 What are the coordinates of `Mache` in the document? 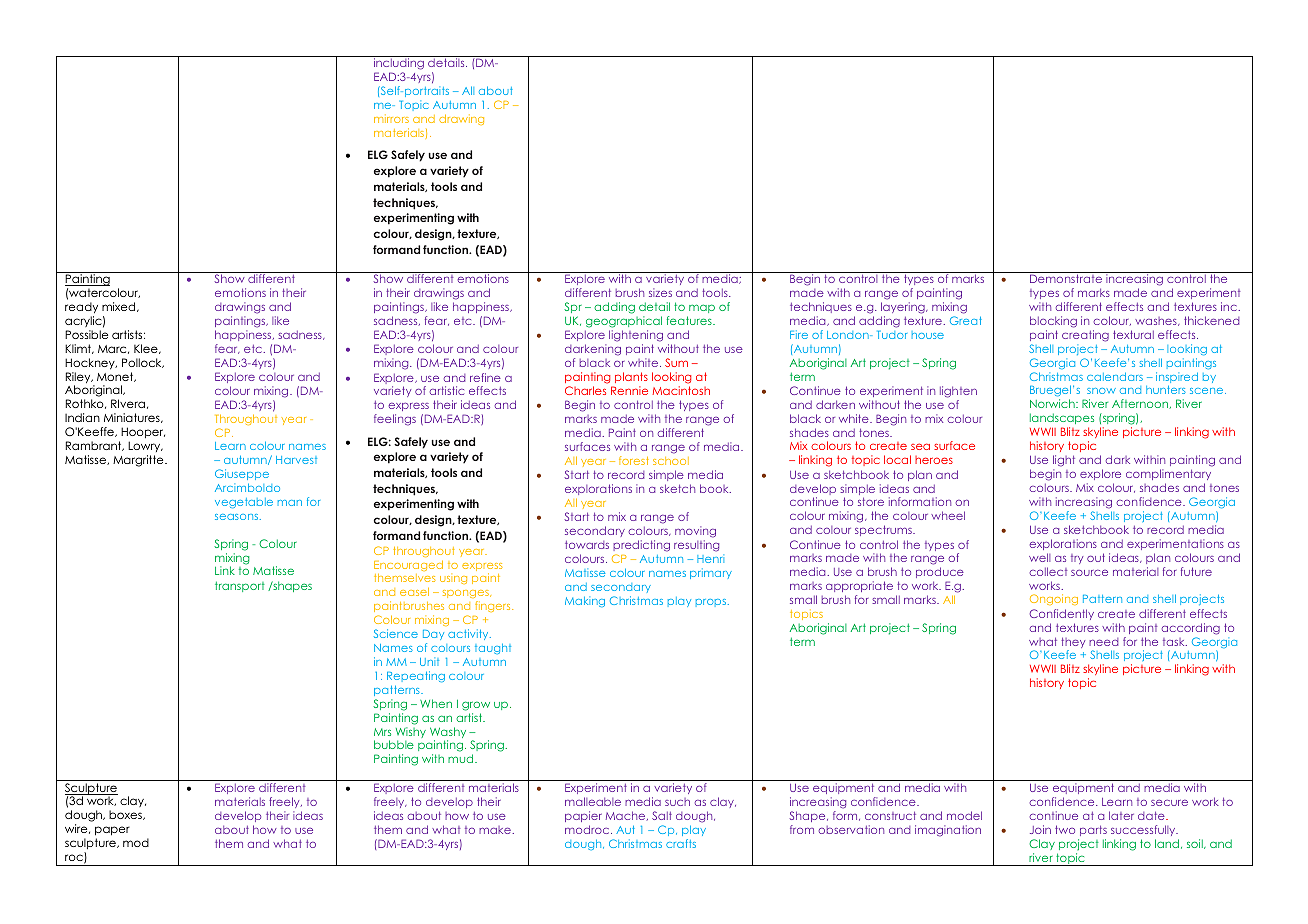 It's located at (627, 816).
